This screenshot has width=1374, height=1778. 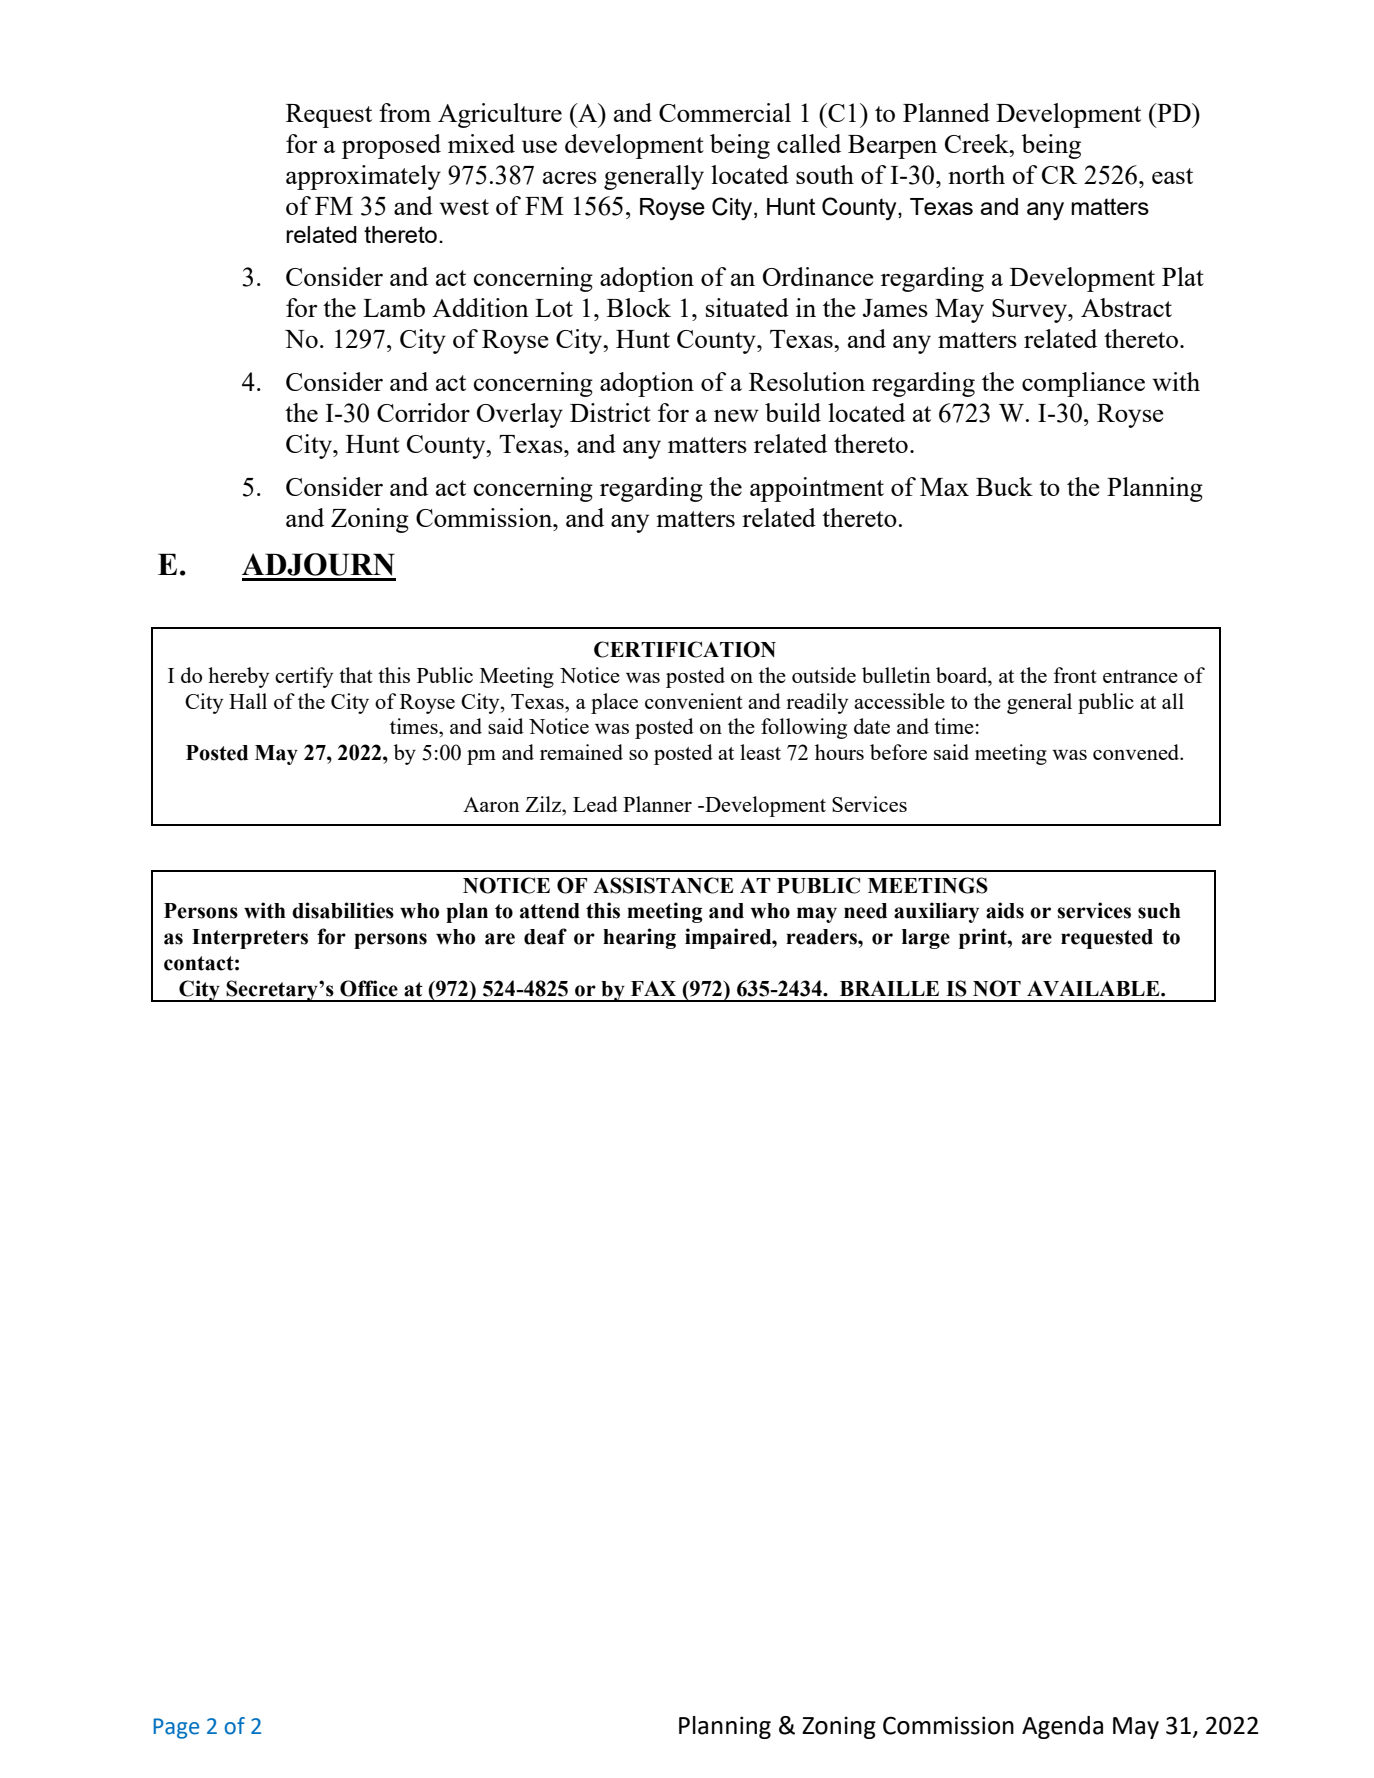 What do you see at coordinates (1062, 1727) in the screenshot?
I see `Agenda` at bounding box center [1062, 1727].
